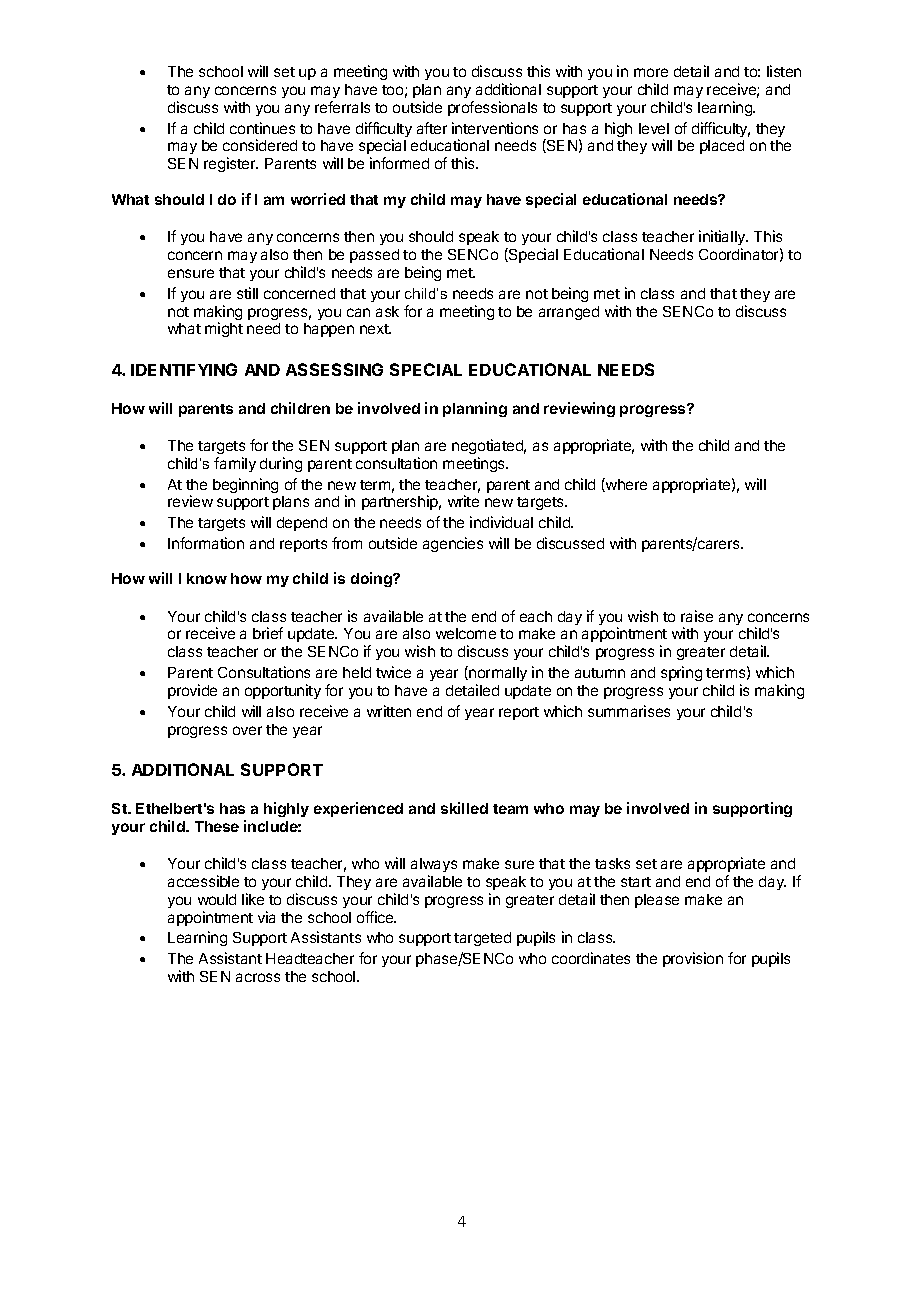 The image size is (924, 1308). Describe the element at coordinates (722, 147) in the screenshot. I see `placed` at that location.
